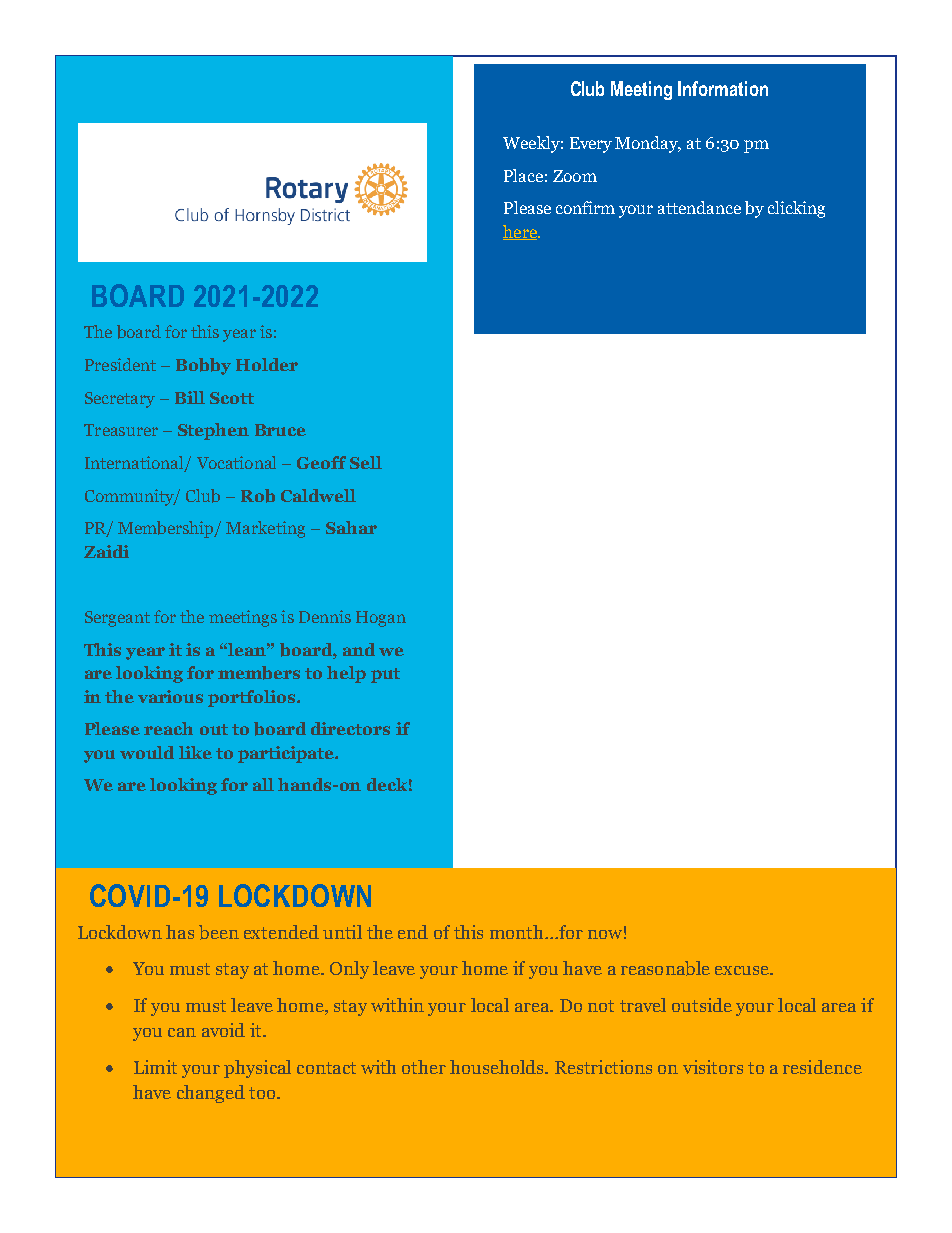 The height and width of the screenshot is (1233, 952). I want to click on directors, so click(350, 728).
